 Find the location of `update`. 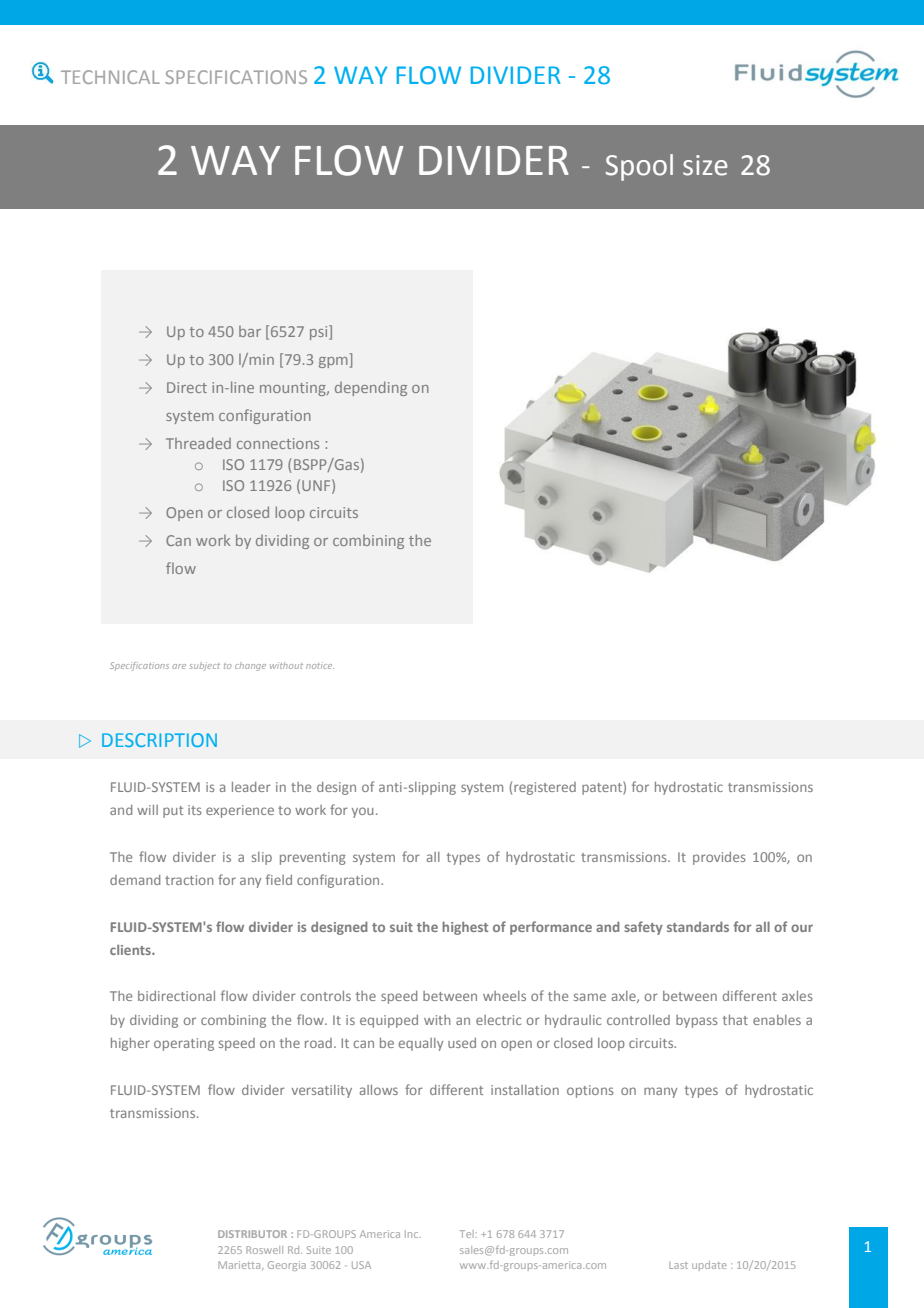

update is located at coordinates (709, 1266).
